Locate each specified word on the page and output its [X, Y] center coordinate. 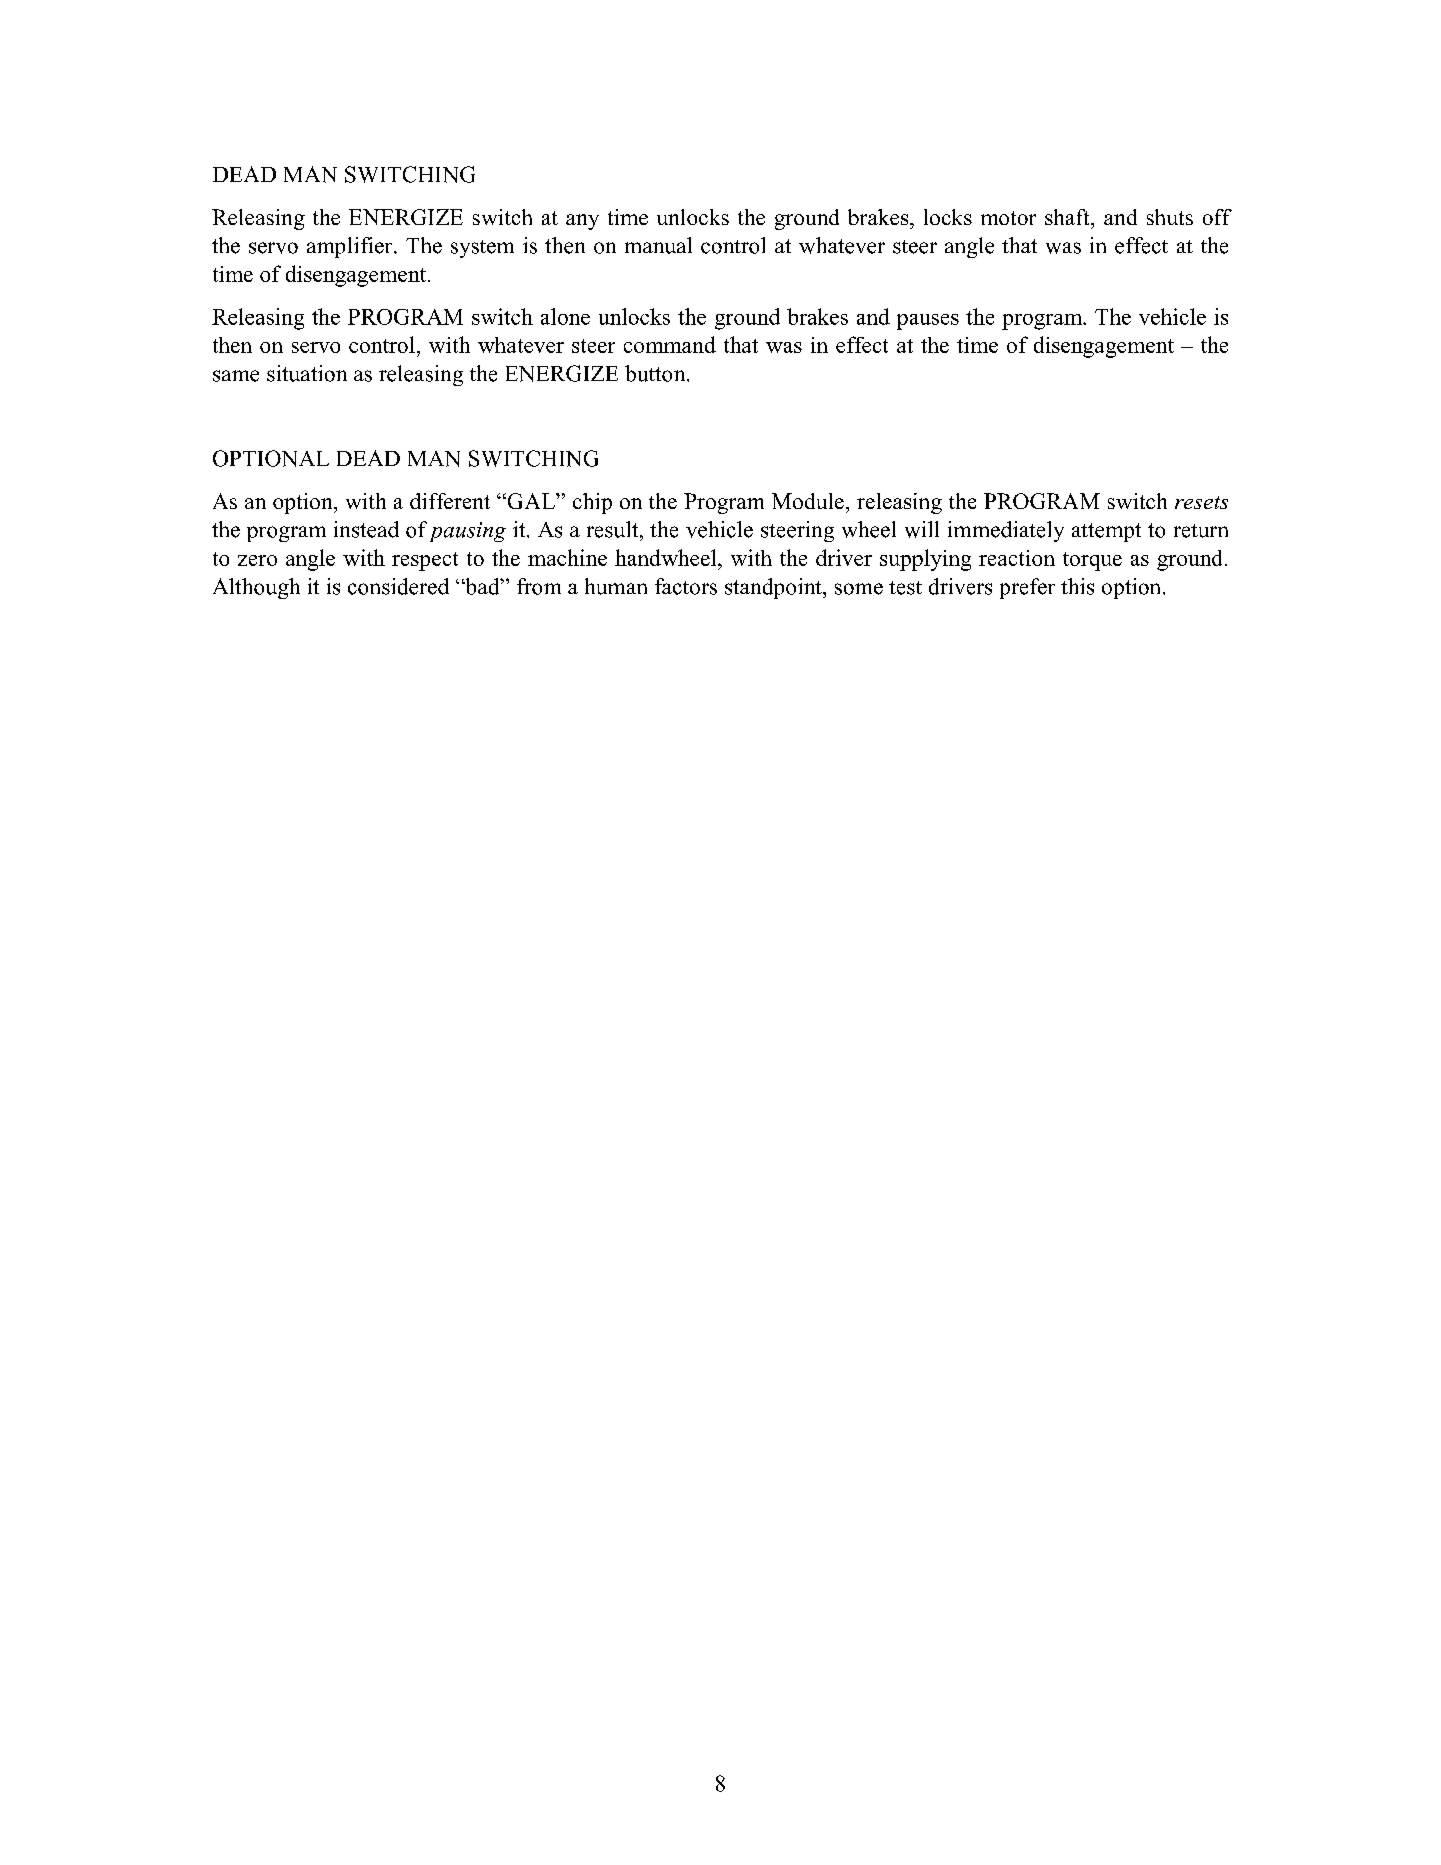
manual [658, 245]
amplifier [351, 247]
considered [398, 586]
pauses [928, 322]
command [670, 344]
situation [307, 373]
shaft [1068, 217]
